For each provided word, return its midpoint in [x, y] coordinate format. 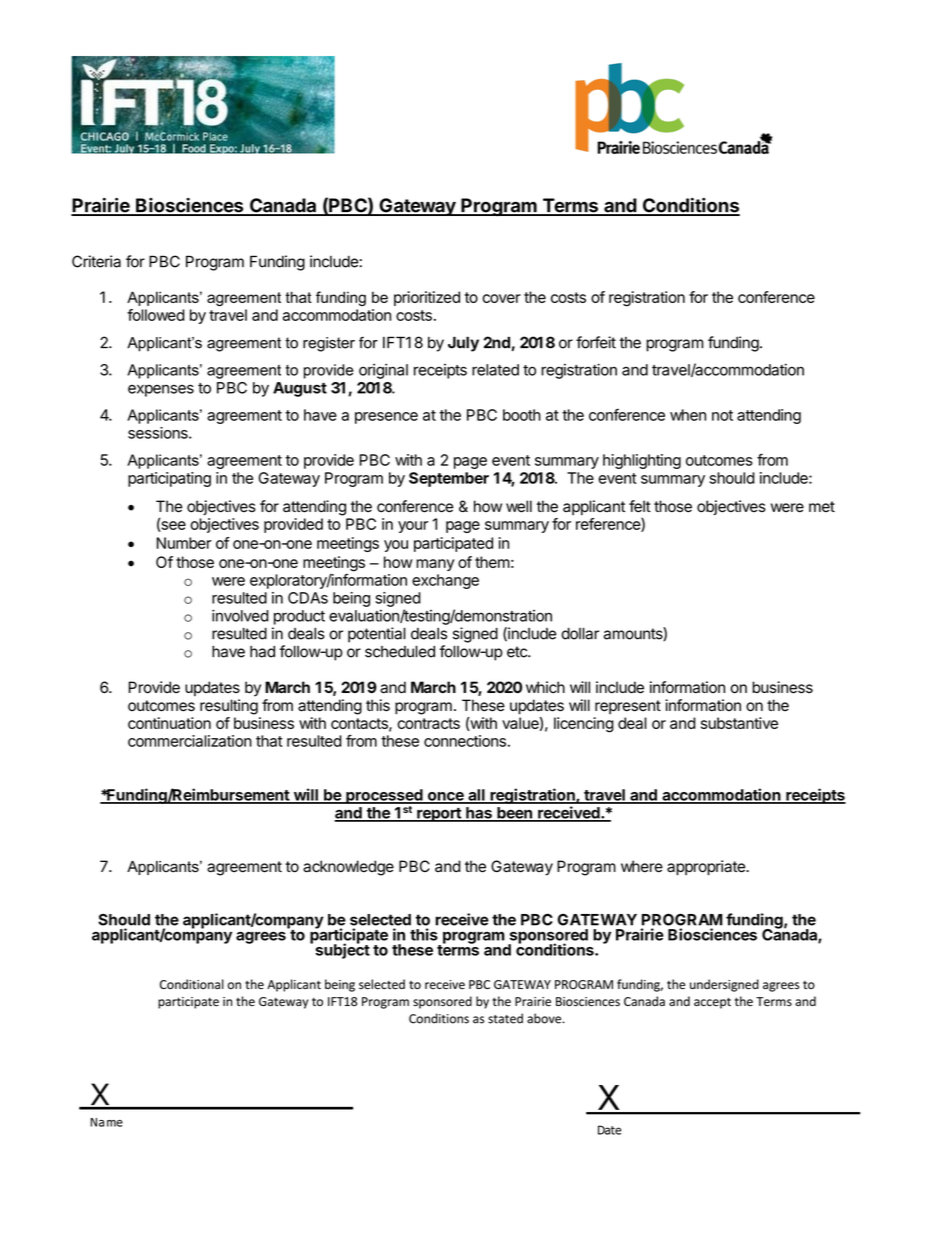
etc [518, 652]
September [449, 479]
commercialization [190, 741]
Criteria [96, 261]
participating [169, 479]
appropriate [707, 868]
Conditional [192, 984]
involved [240, 615]
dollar [580, 634]
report [439, 815]
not [722, 415]
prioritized [427, 298]
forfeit [596, 342]
